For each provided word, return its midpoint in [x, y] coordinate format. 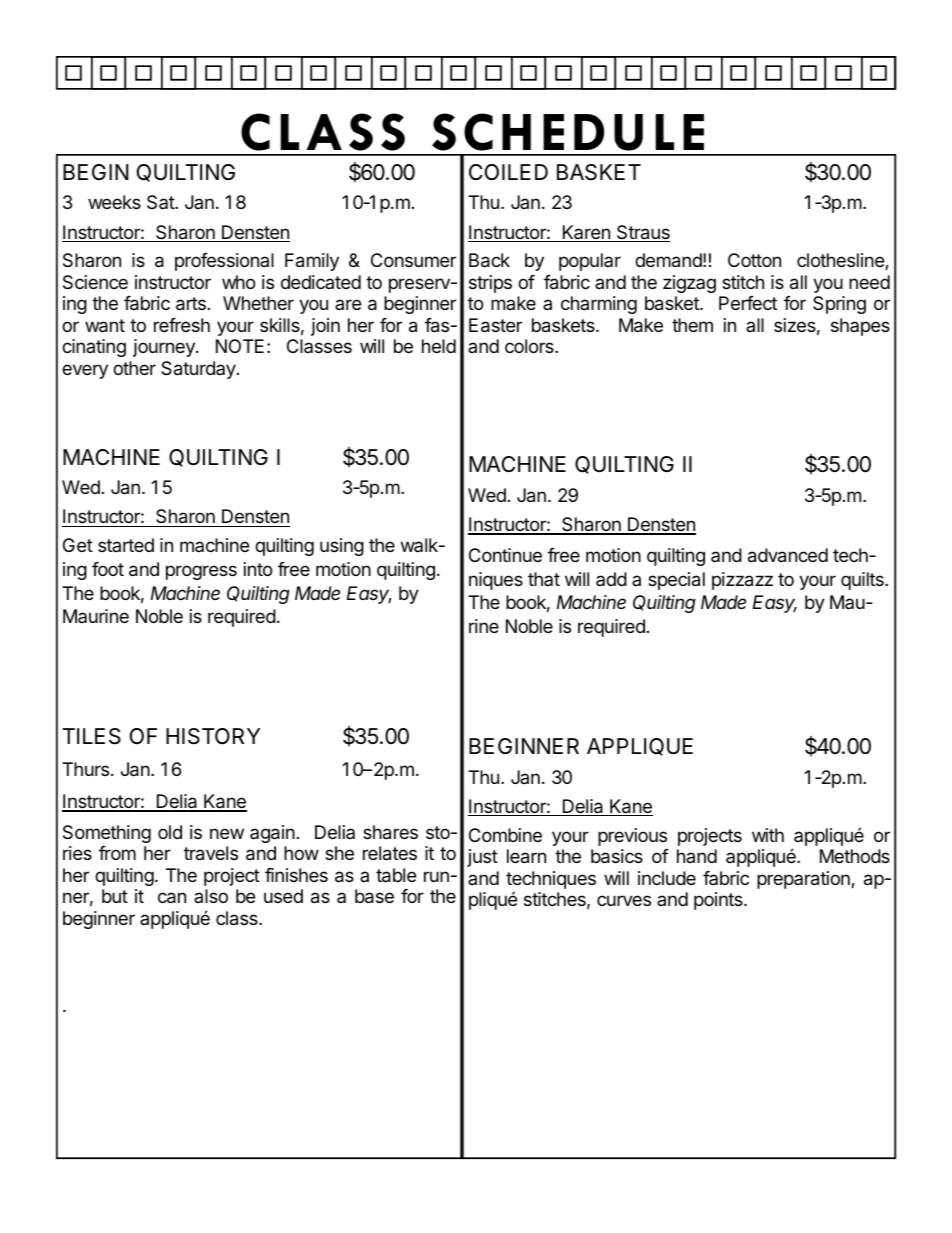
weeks [114, 202]
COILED [508, 172]
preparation [804, 880]
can [172, 898]
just [482, 858]
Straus [642, 233]
